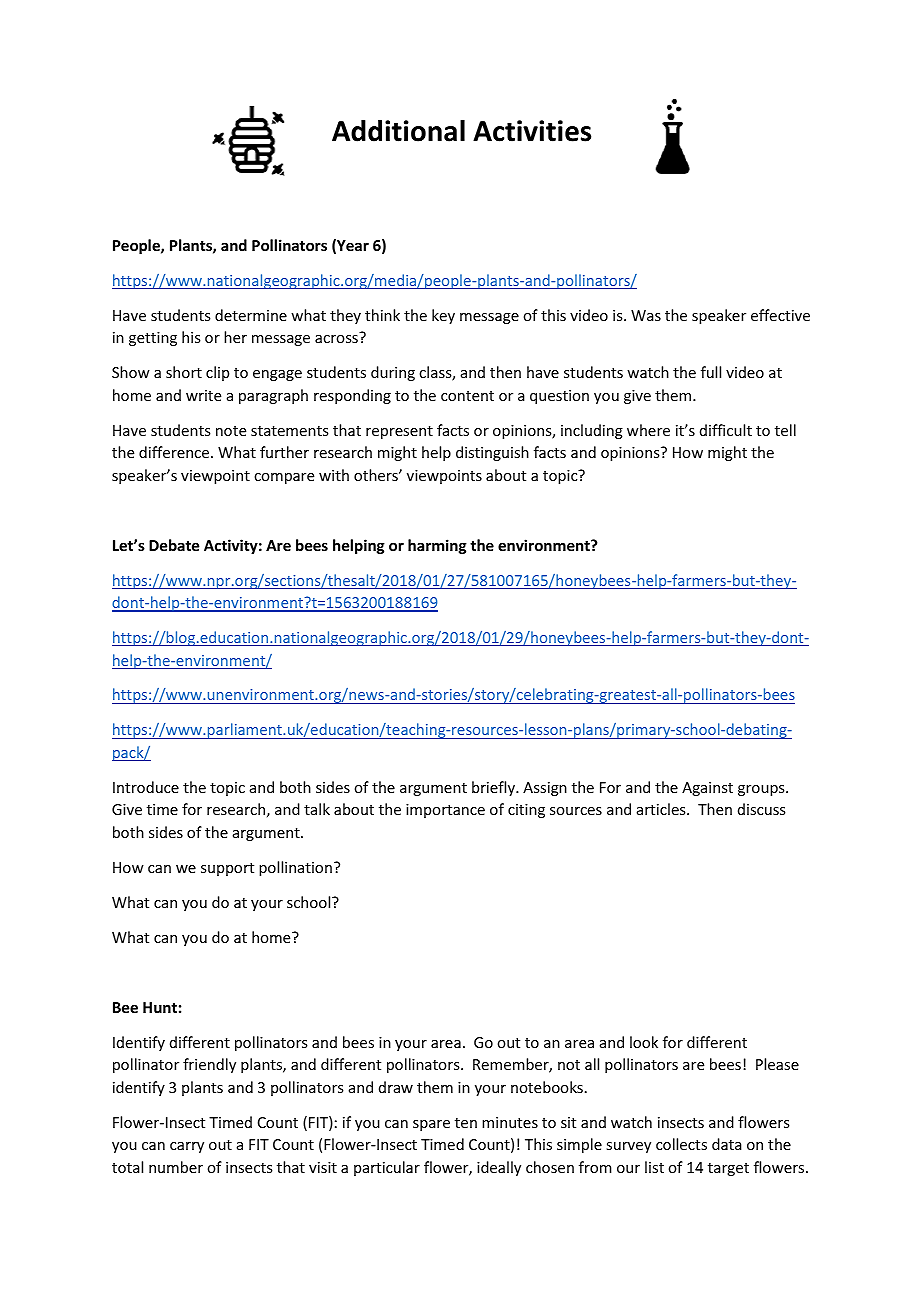 The height and width of the image is (1308, 924). I want to click on support, so click(227, 869).
